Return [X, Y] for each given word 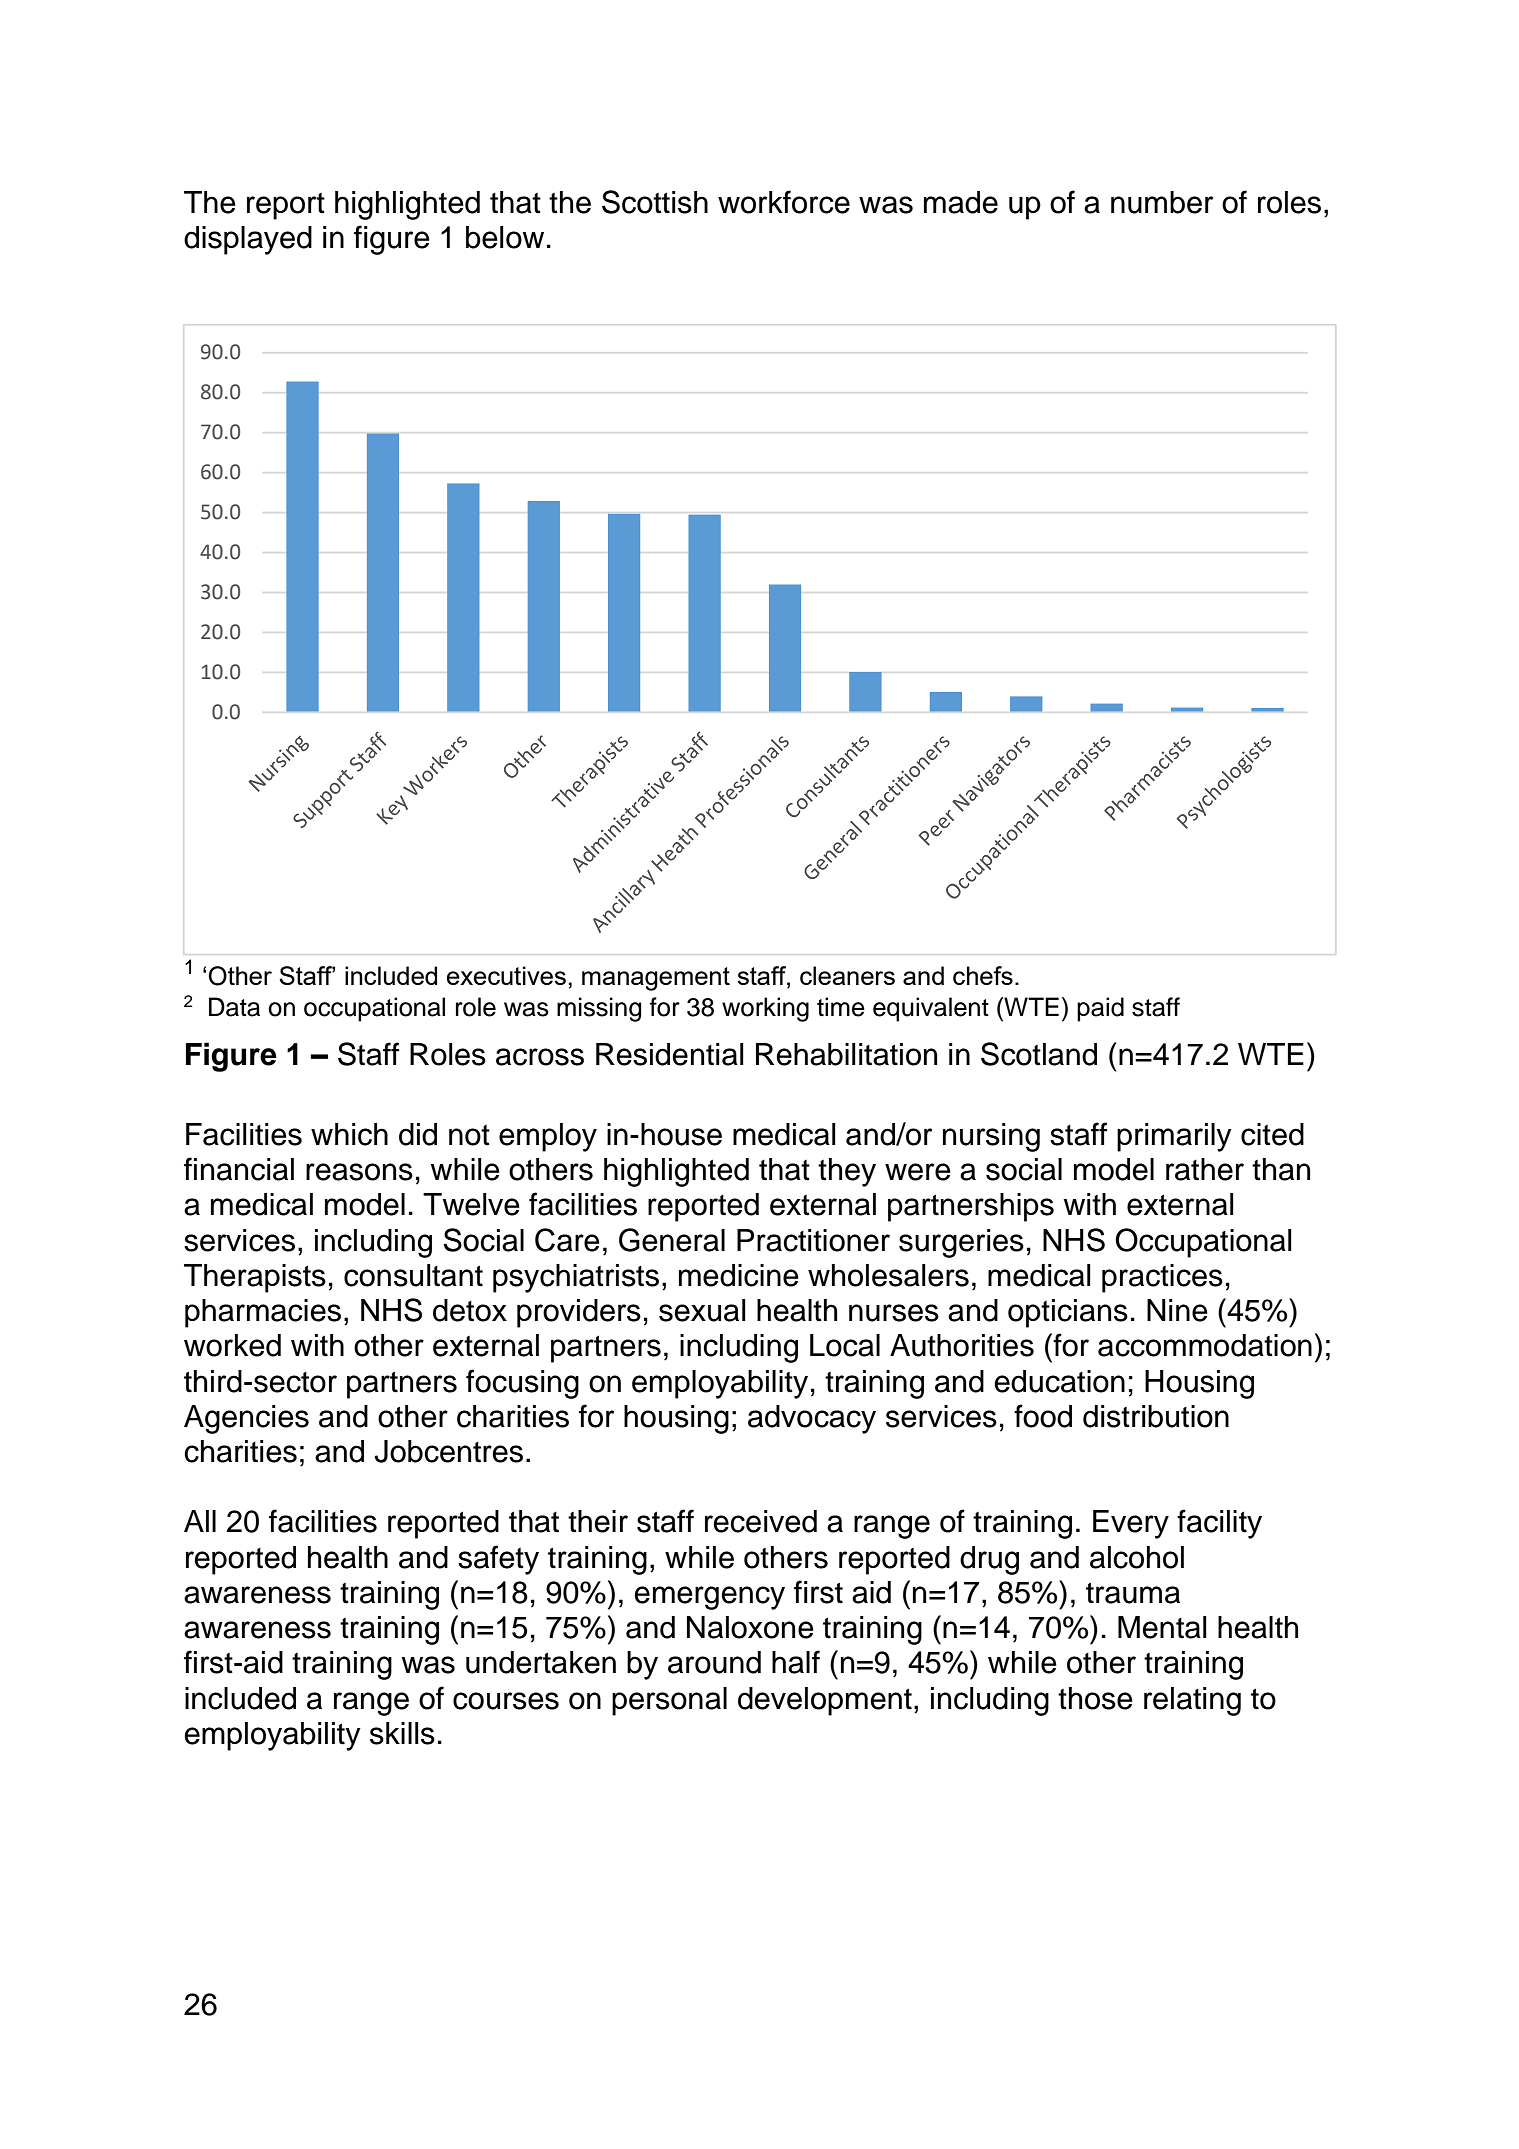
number [1162, 202]
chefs [983, 975]
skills [402, 1733]
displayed [248, 240]
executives [506, 975]
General [672, 1240]
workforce [784, 202]
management [656, 979]
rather [1205, 1169]
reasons [359, 1172]
